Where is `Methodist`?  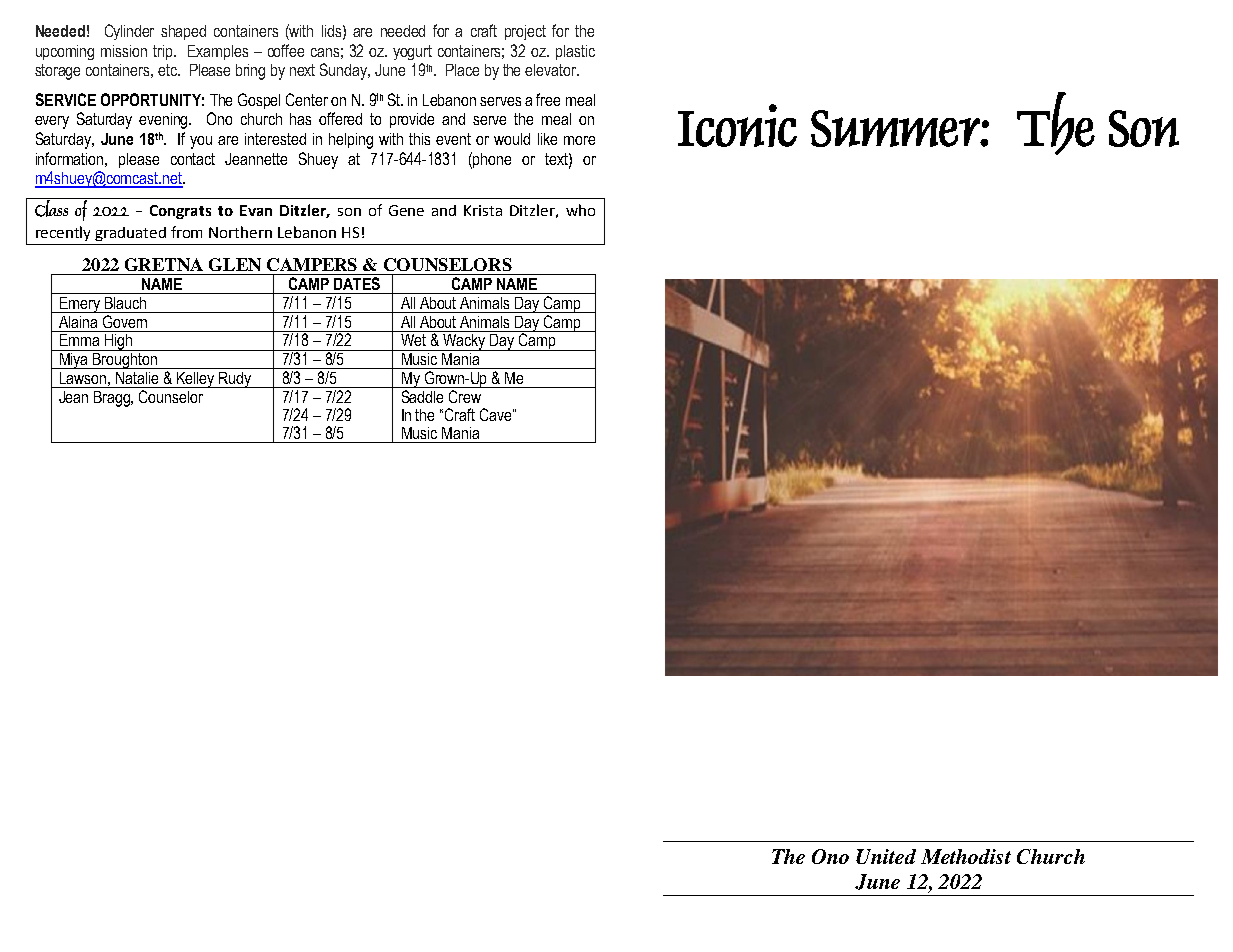
Methodist is located at coordinates (966, 856).
